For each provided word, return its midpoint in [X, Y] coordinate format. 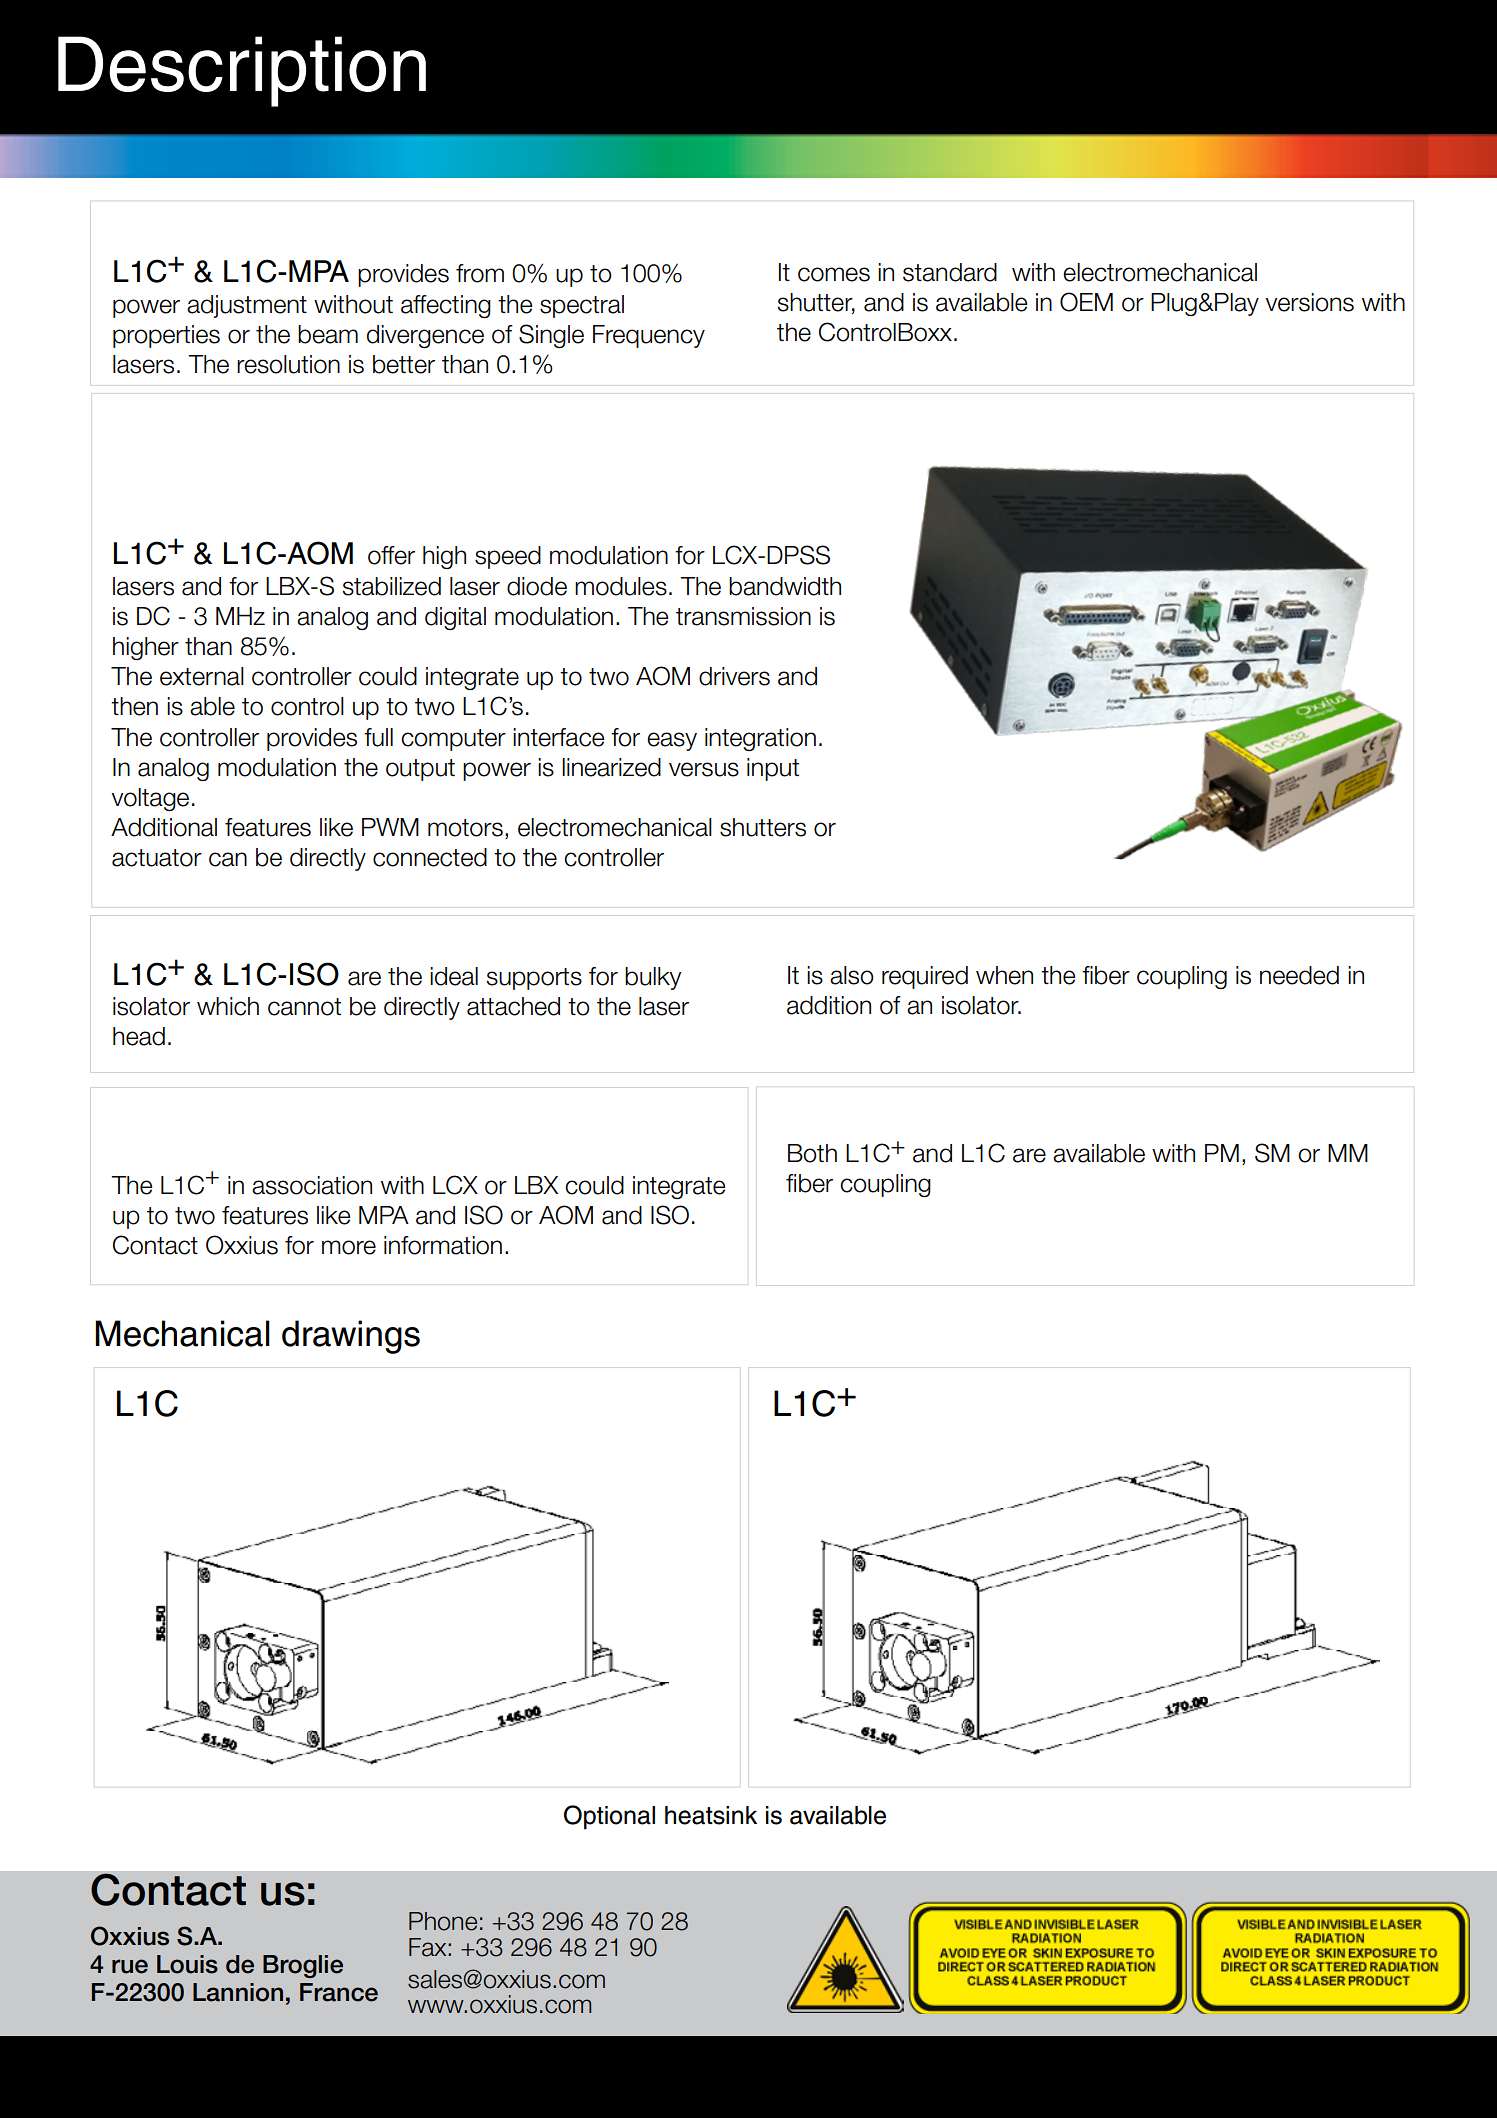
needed [1299, 975]
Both [812, 1153]
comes [834, 274]
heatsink [711, 1815]
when [1004, 975]
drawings [351, 1337]
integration [760, 739]
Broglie [303, 1966]
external [202, 676]
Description [242, 71]
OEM [1086, 302]
